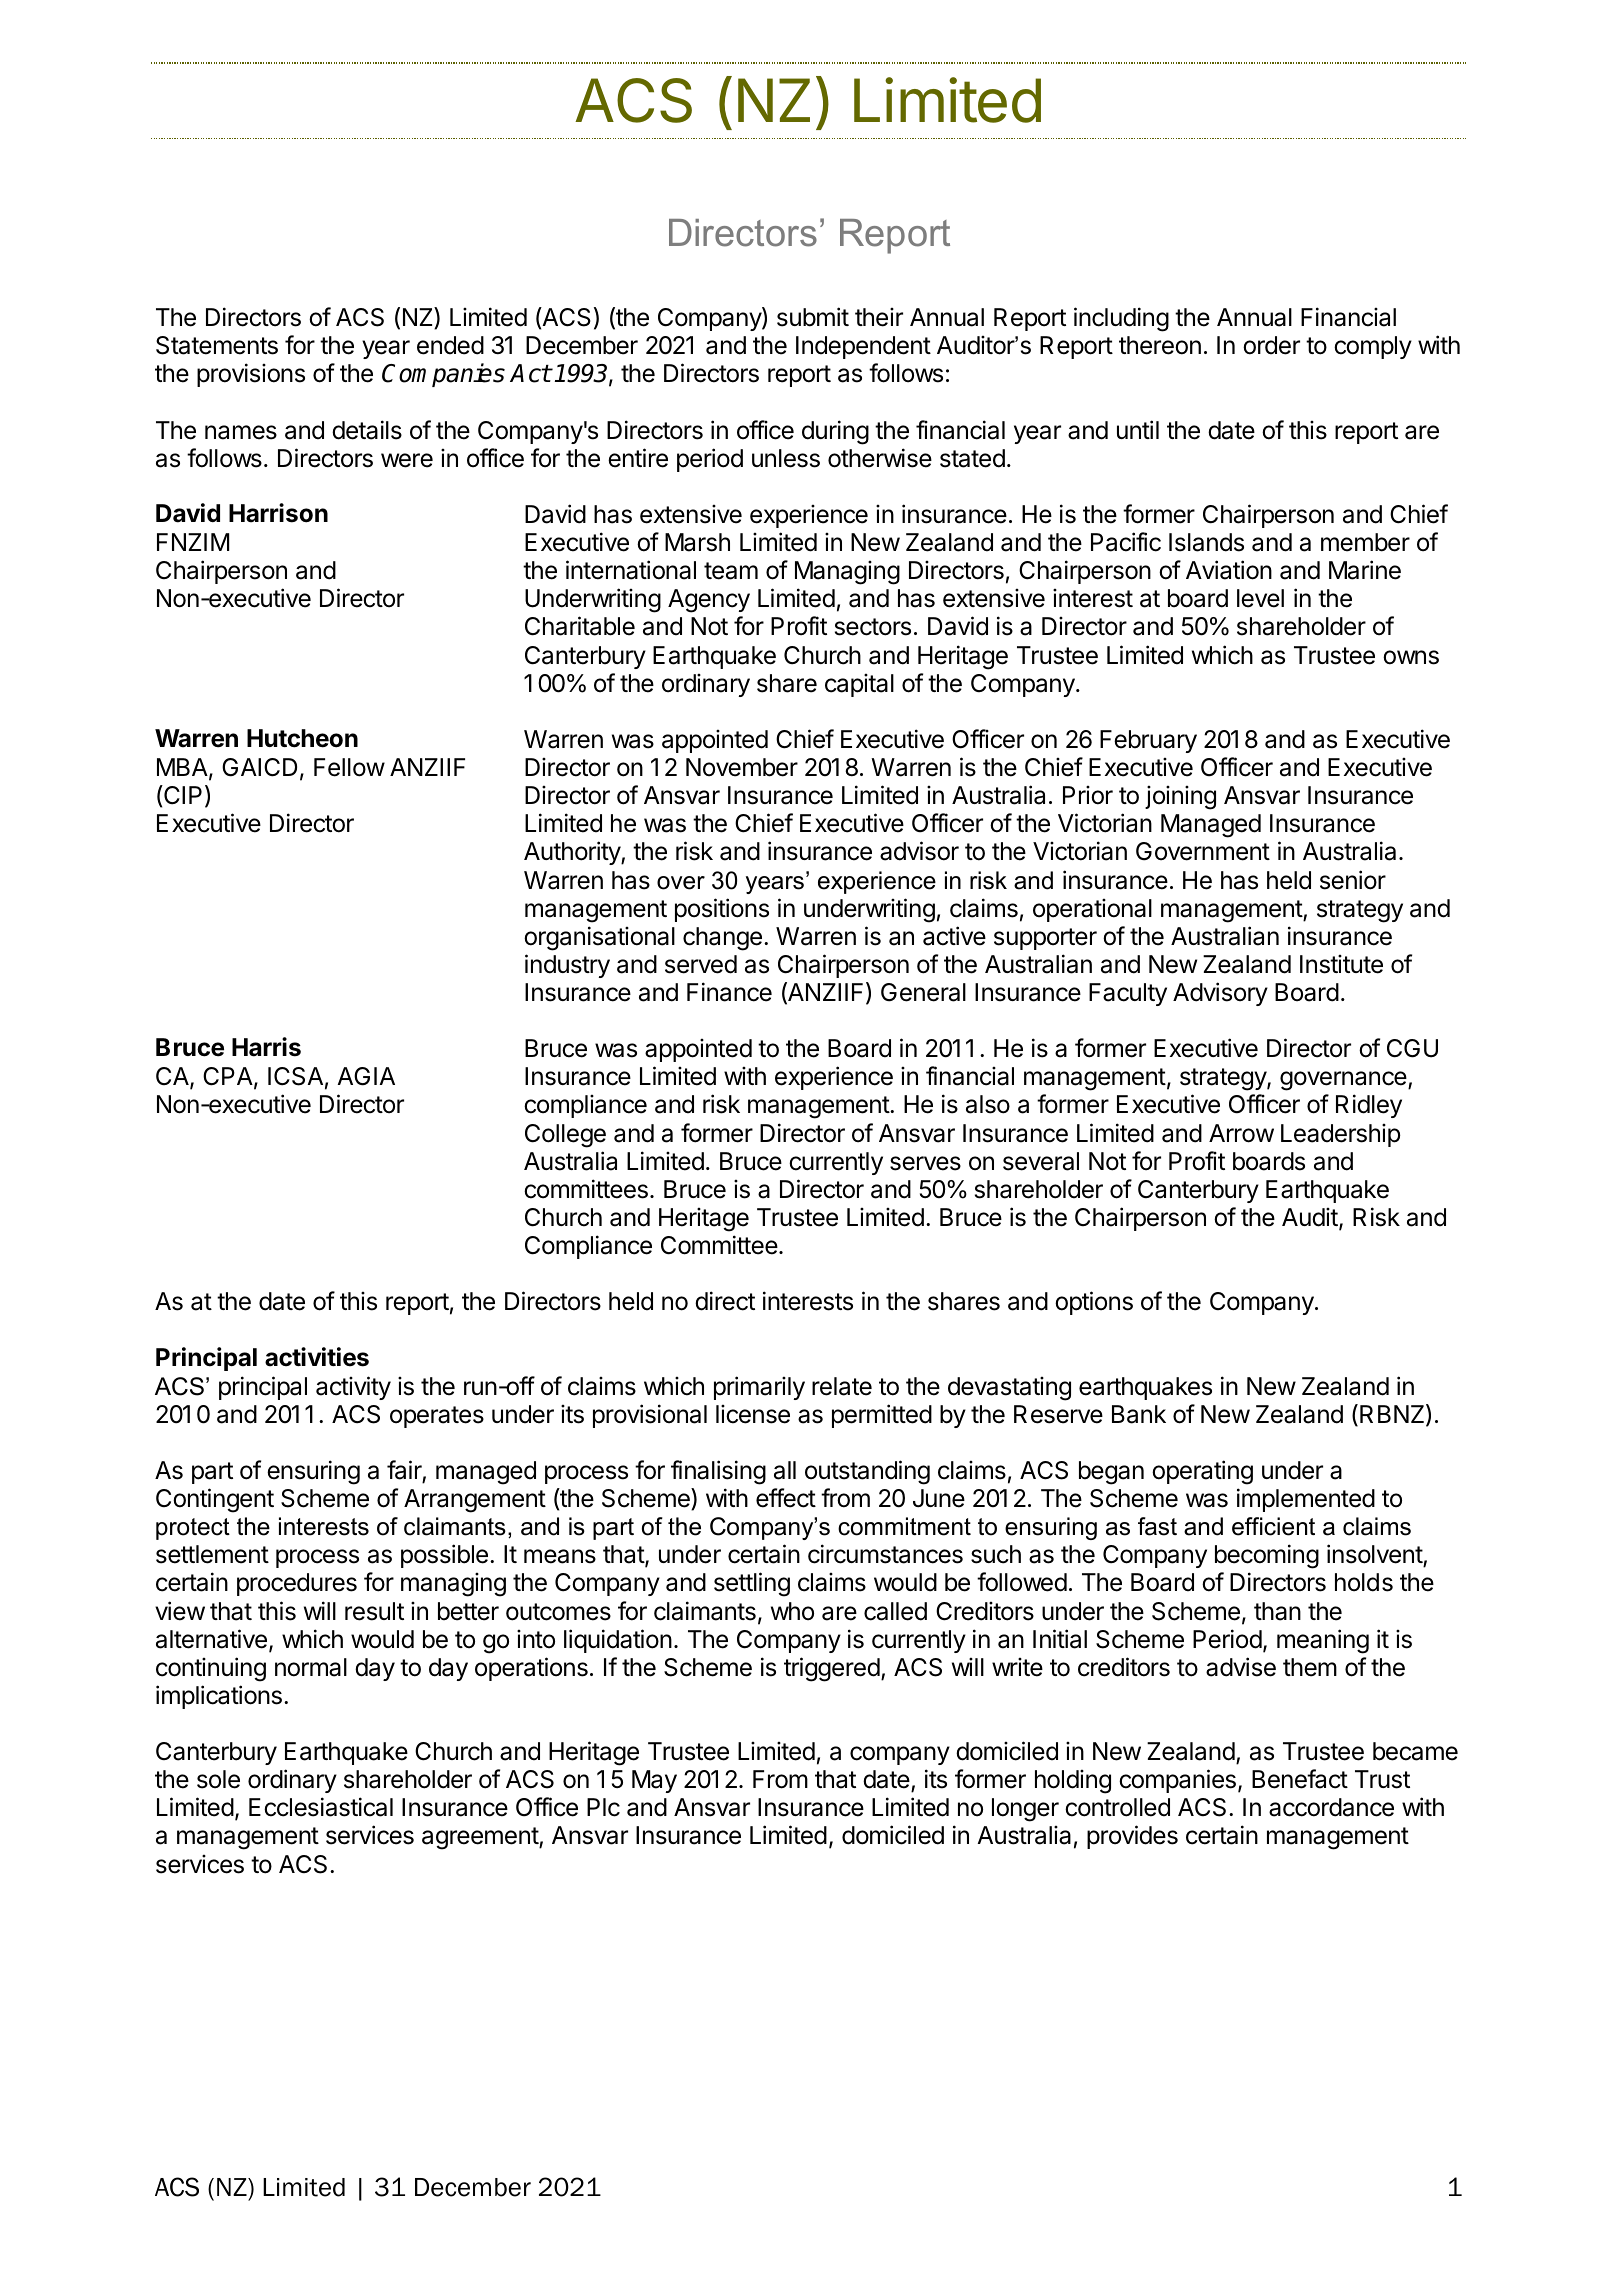  I want to click on provisions, so click(251, 375).
